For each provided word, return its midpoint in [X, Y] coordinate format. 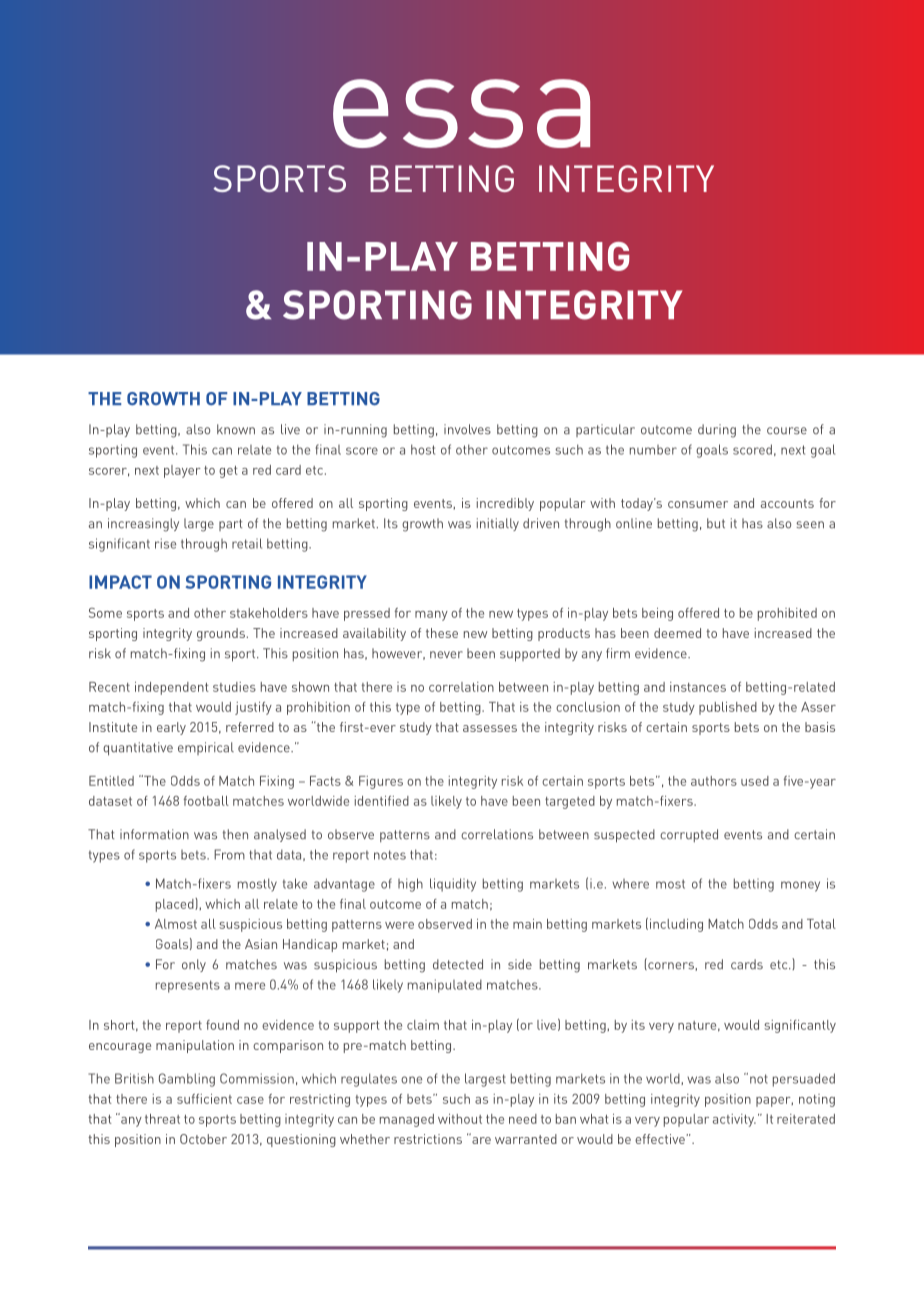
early [171, 728]
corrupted [689, 835]
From [229, 854]
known [236, 429]
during [717, 431]
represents [188, 986]
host [423, 449]
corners [670, 966]
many [431, 616]
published [728, 708]
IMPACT [120, 582]
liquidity [453, 885]
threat [162, 1119]
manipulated [445, 986]
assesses [490, 728]
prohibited [787, 614]
